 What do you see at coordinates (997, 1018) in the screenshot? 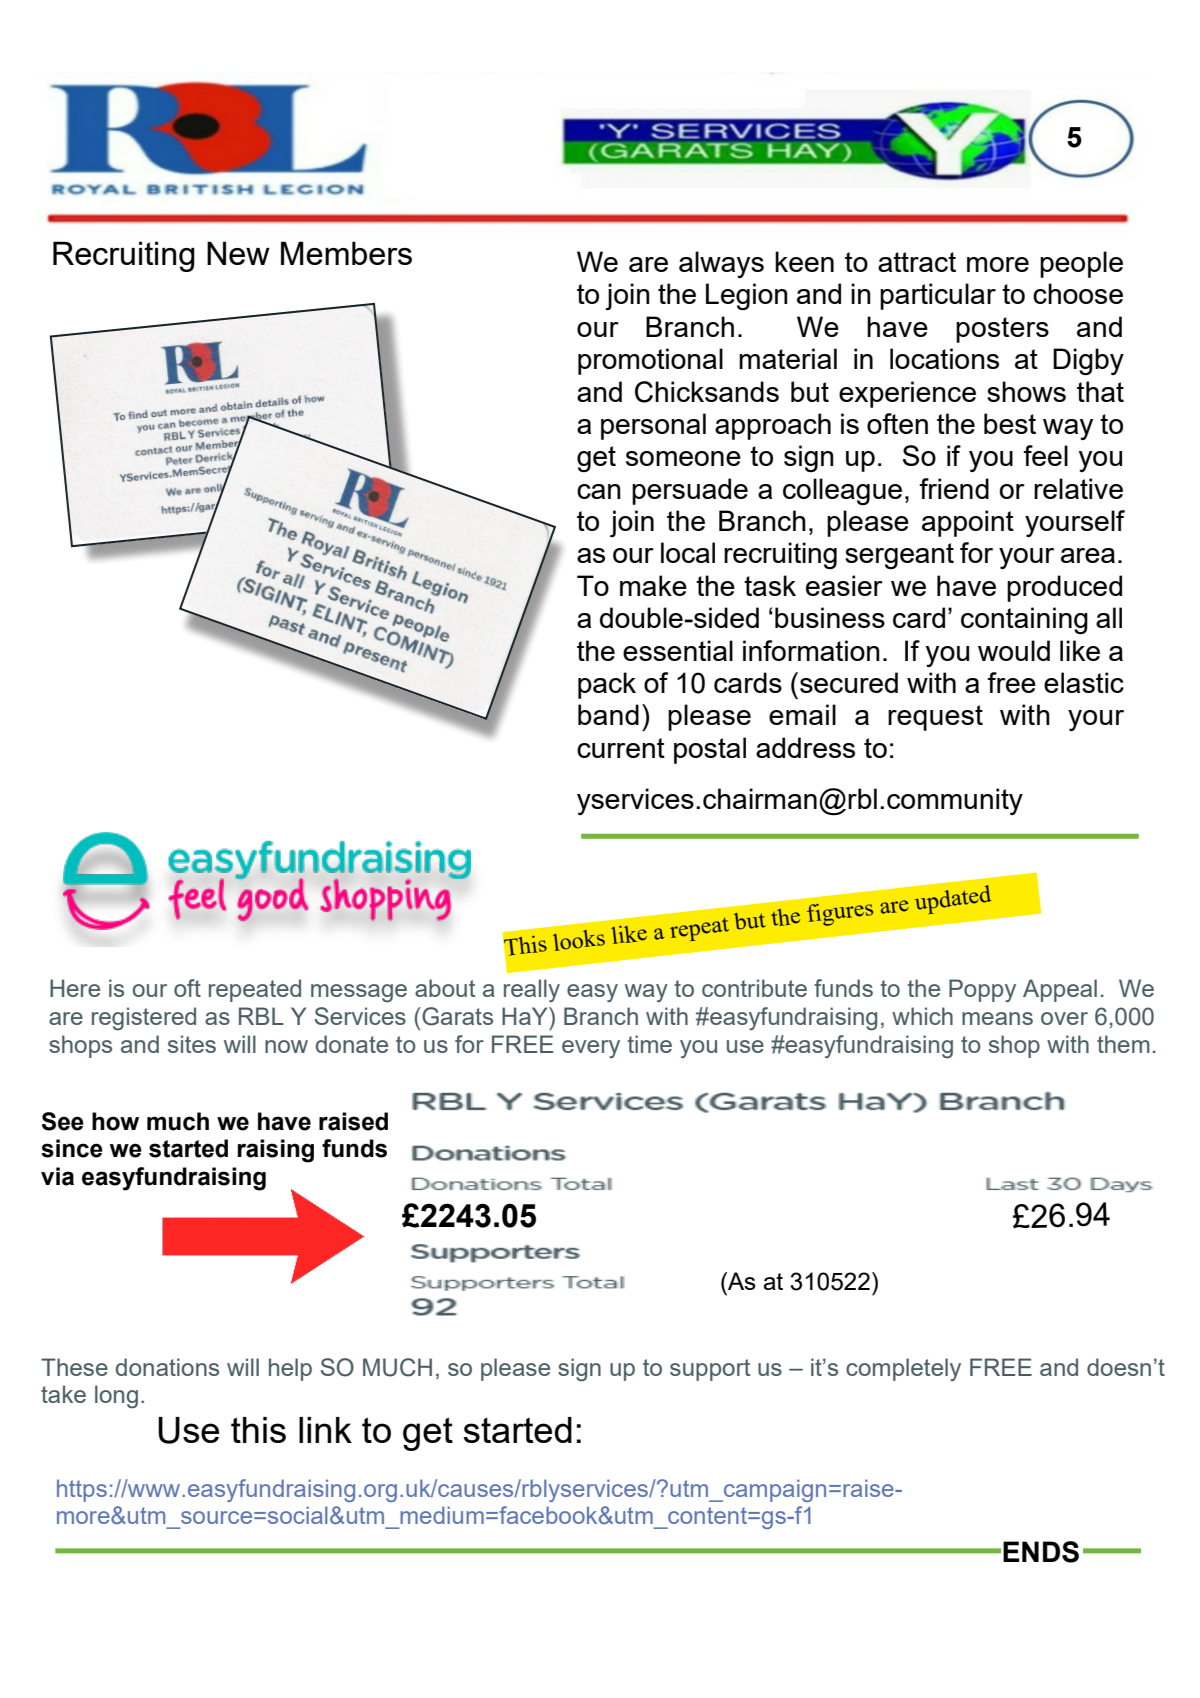
I see `means` at bounding box center [997, 1018].
